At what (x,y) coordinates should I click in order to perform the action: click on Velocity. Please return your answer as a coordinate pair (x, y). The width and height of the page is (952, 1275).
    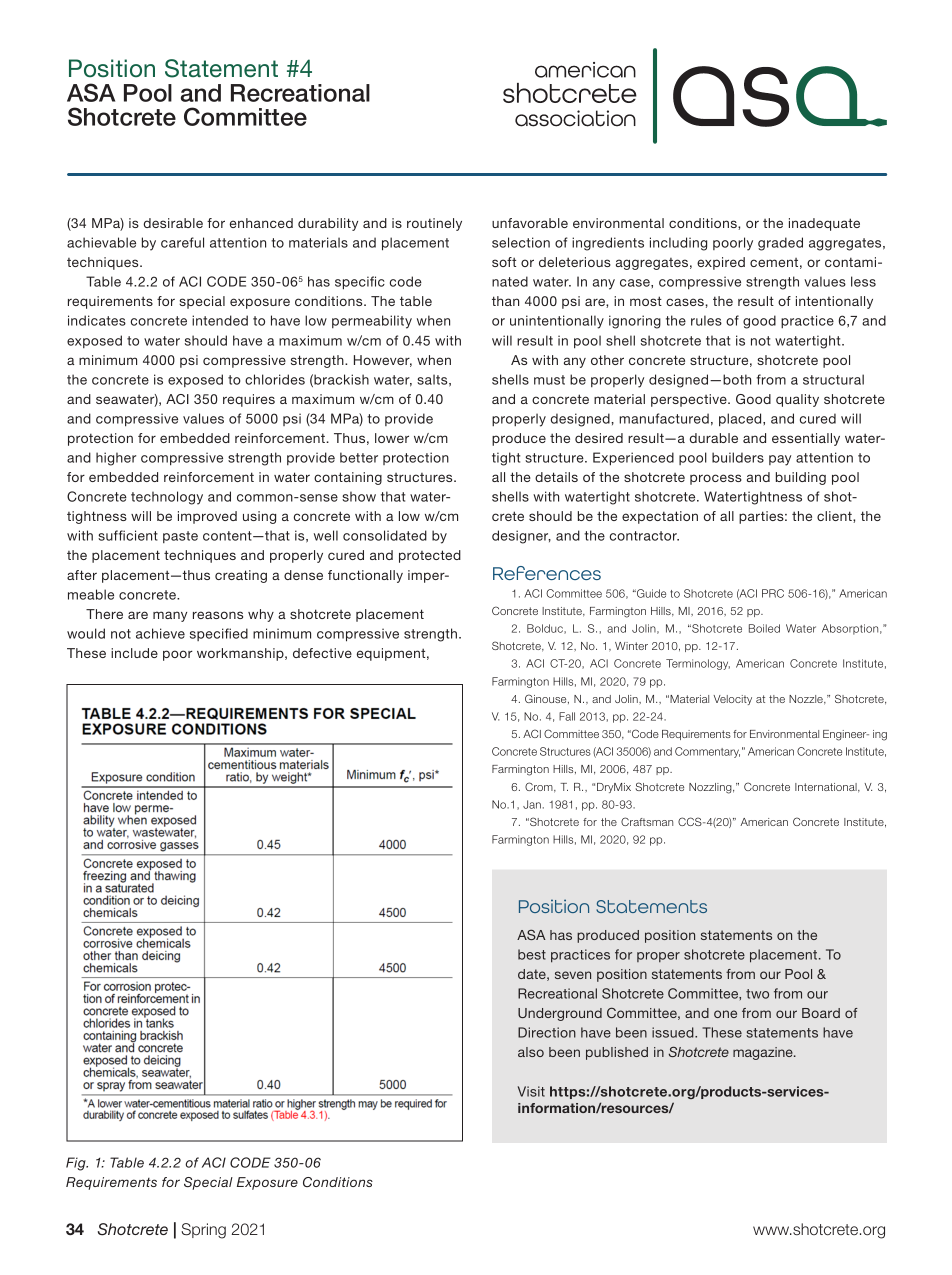
    Looking at the image, I should click on (733, 700).
